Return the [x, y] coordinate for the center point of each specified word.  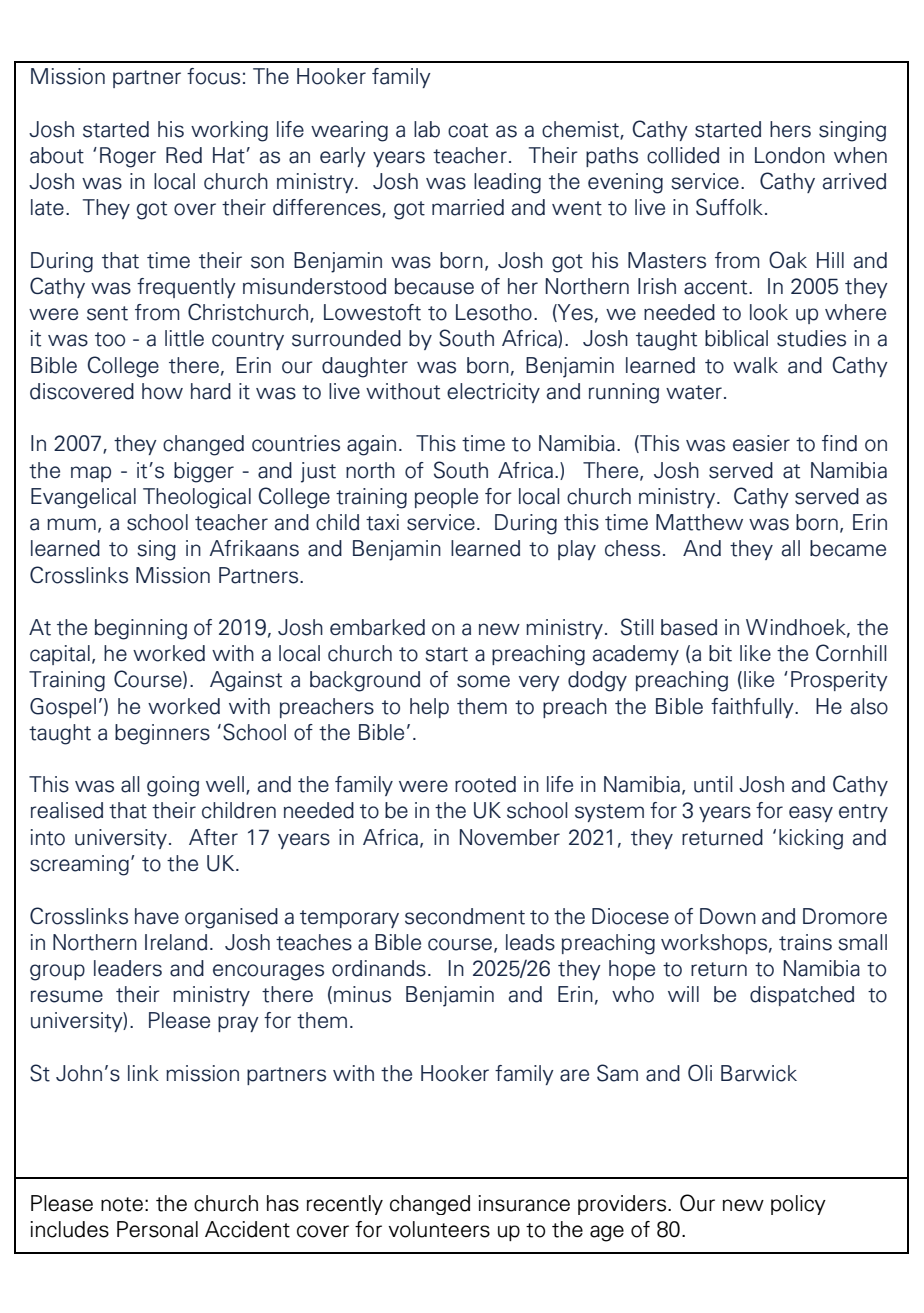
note [122, 1204]
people [446, 498]
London [790, 155]
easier [761, 443]
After [213, 837]
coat [468, 130]
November [510, 837]
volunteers [439, 1229]
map [91, 474]
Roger [128, 157]
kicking [811, 839]
